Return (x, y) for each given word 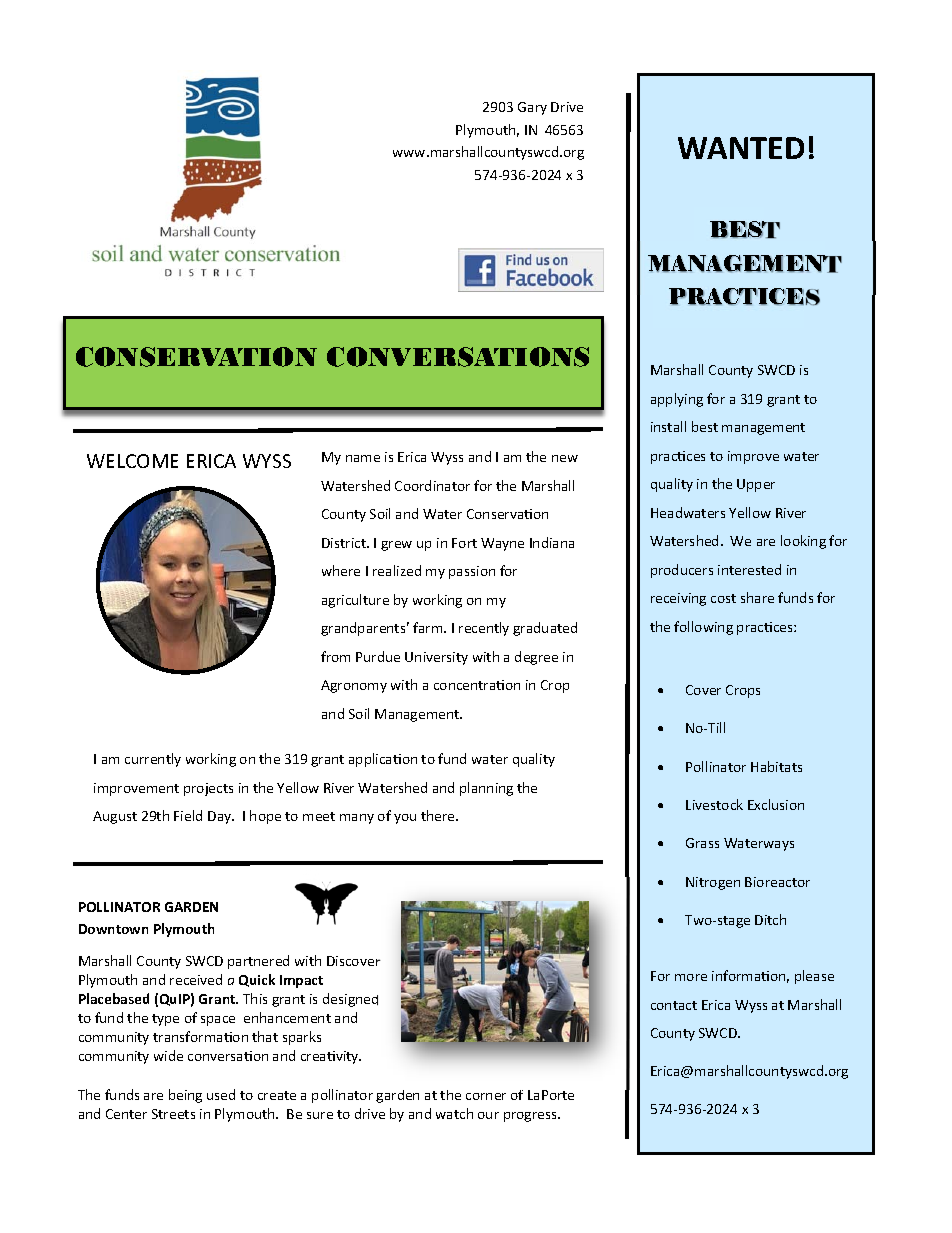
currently (153, 760)
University (436, 658)
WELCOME (132, 461)
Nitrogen (713, 883)
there (439, 815)
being (185, 1096)
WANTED (741, 148)
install (668, 426)
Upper (756, 485)
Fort (464, 543)
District (345, 543)
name (363, 458)
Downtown (113, 929)
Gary (532, 108)
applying (677, 400)
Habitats (776, 766)
